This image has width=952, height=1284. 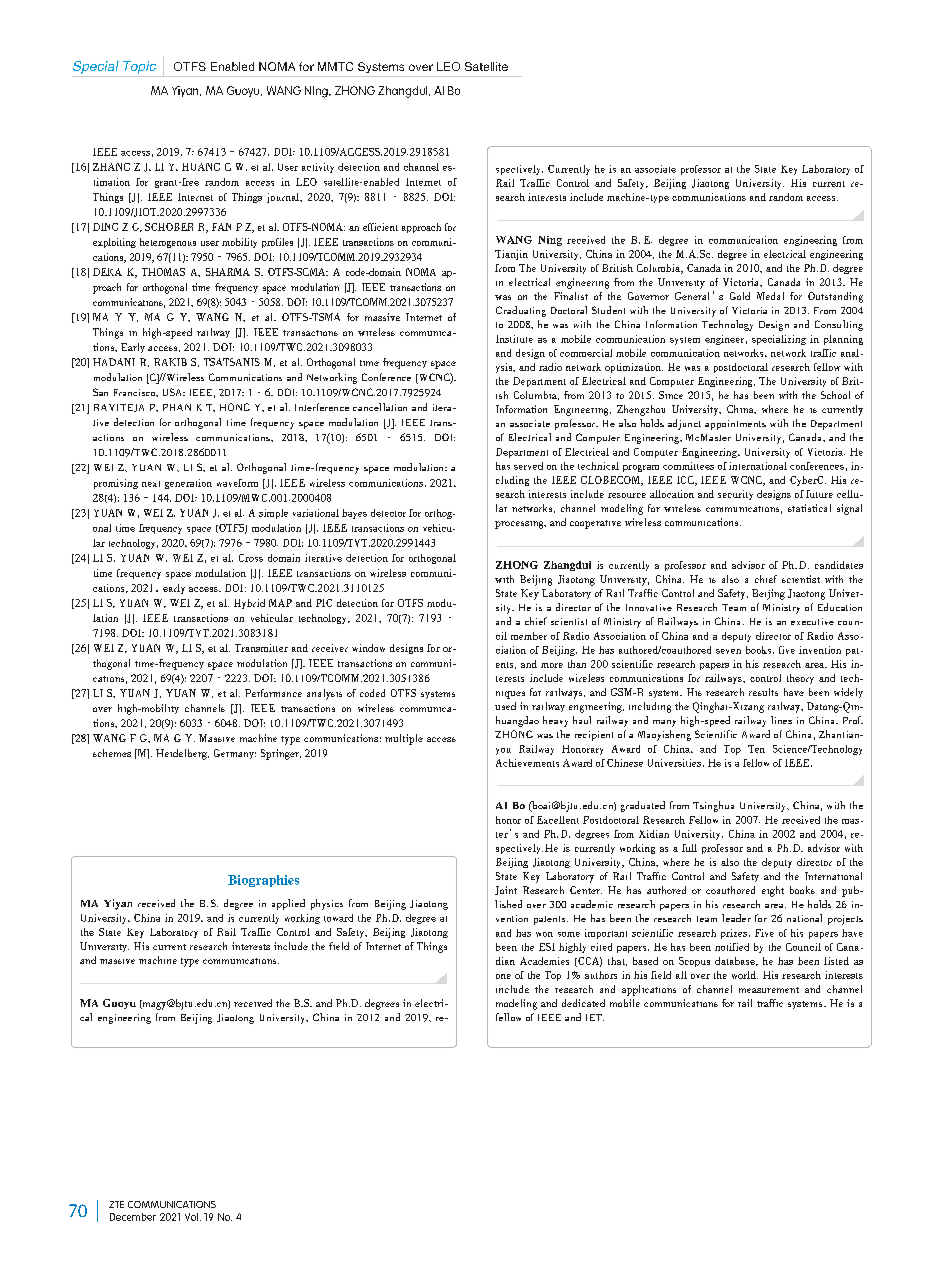 What do you see at coordinates (170, 362) in the image?
I see `RAKIB` at bounding box center [170, 362].
